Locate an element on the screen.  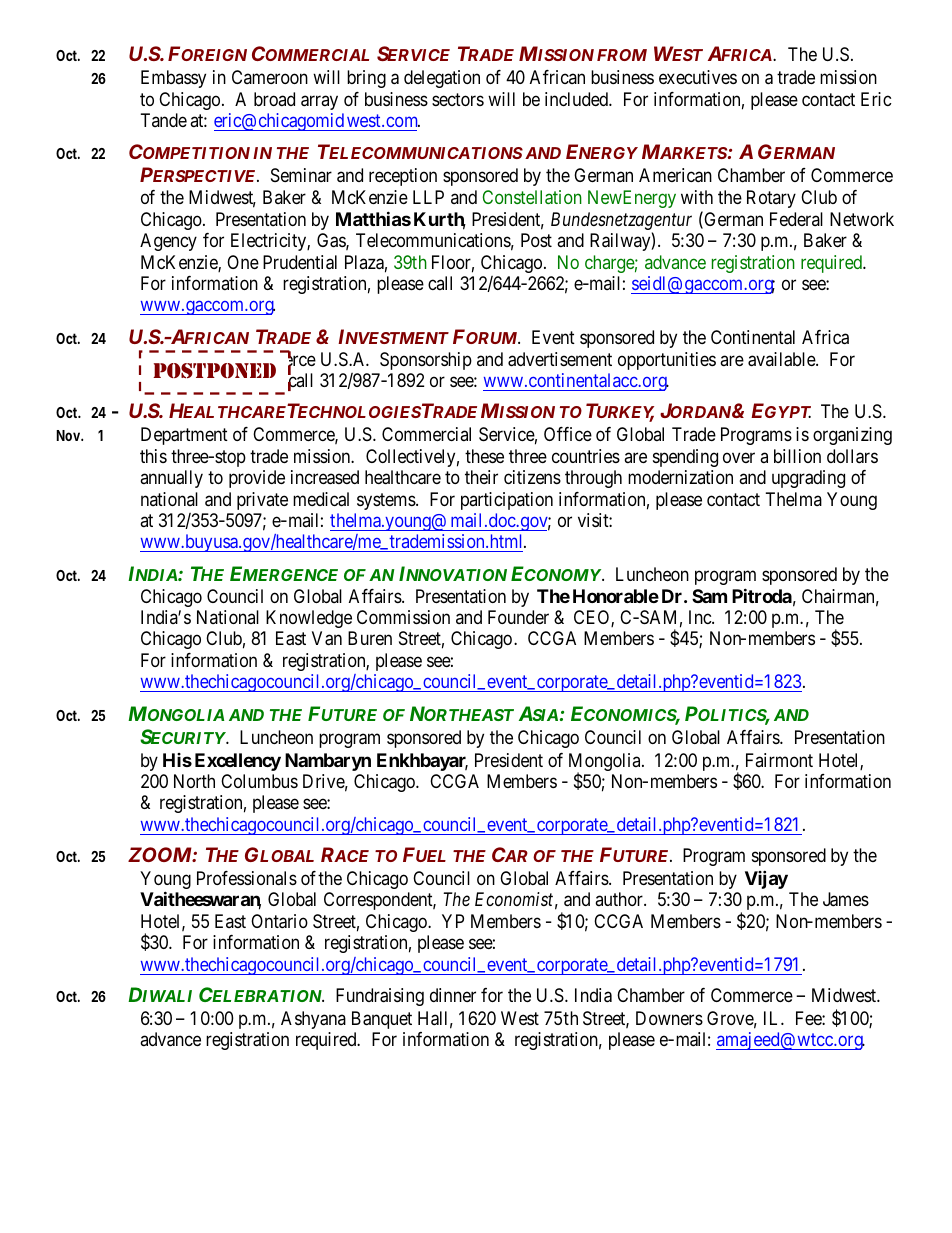
dinner is located at coordinates (453, 995).
